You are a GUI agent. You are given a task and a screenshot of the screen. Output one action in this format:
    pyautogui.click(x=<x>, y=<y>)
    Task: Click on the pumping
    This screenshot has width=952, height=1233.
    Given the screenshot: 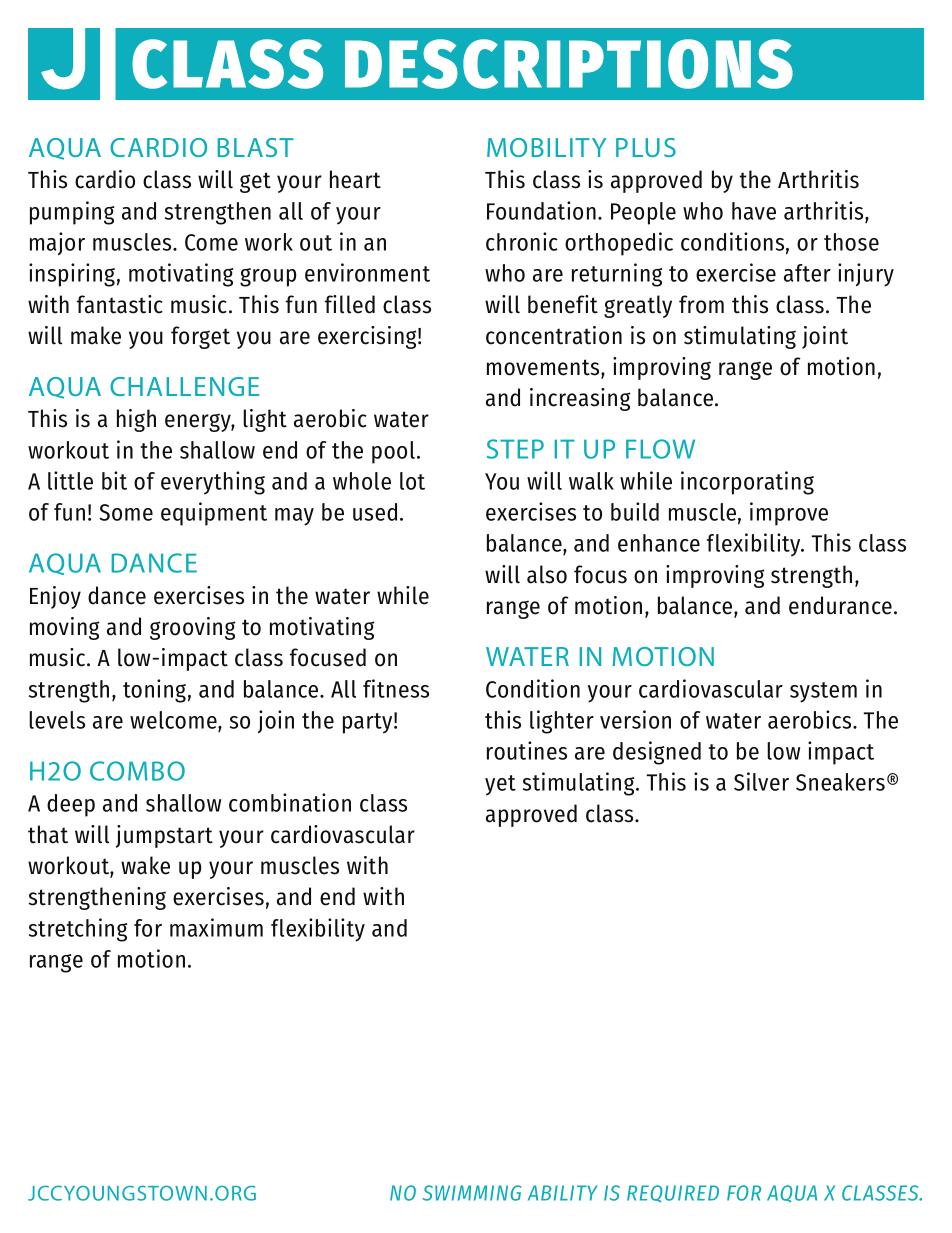 What is the action you would take?
    pyautogui.click(x=72, y=213)
